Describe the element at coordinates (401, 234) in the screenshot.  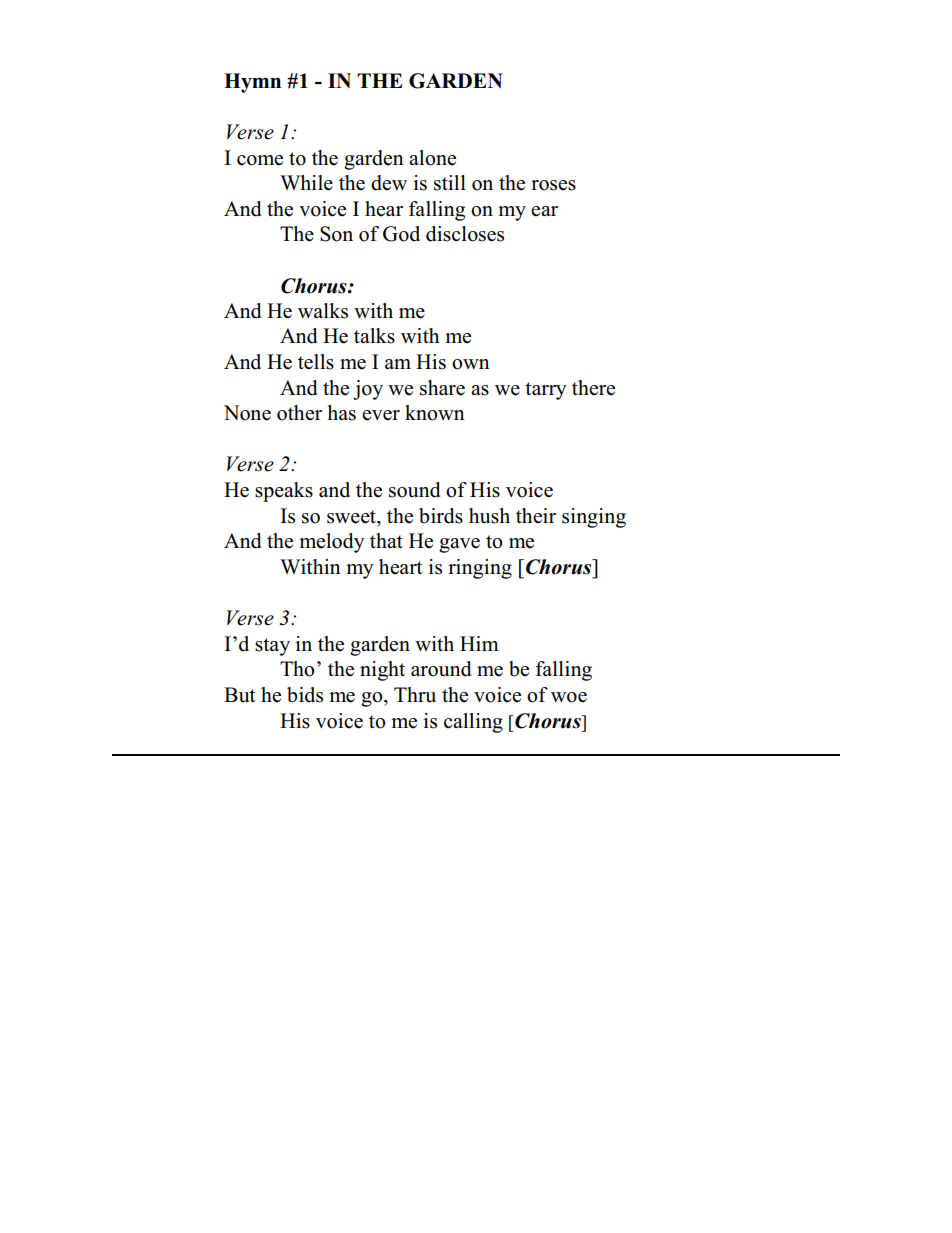
I see `God` at that location.
